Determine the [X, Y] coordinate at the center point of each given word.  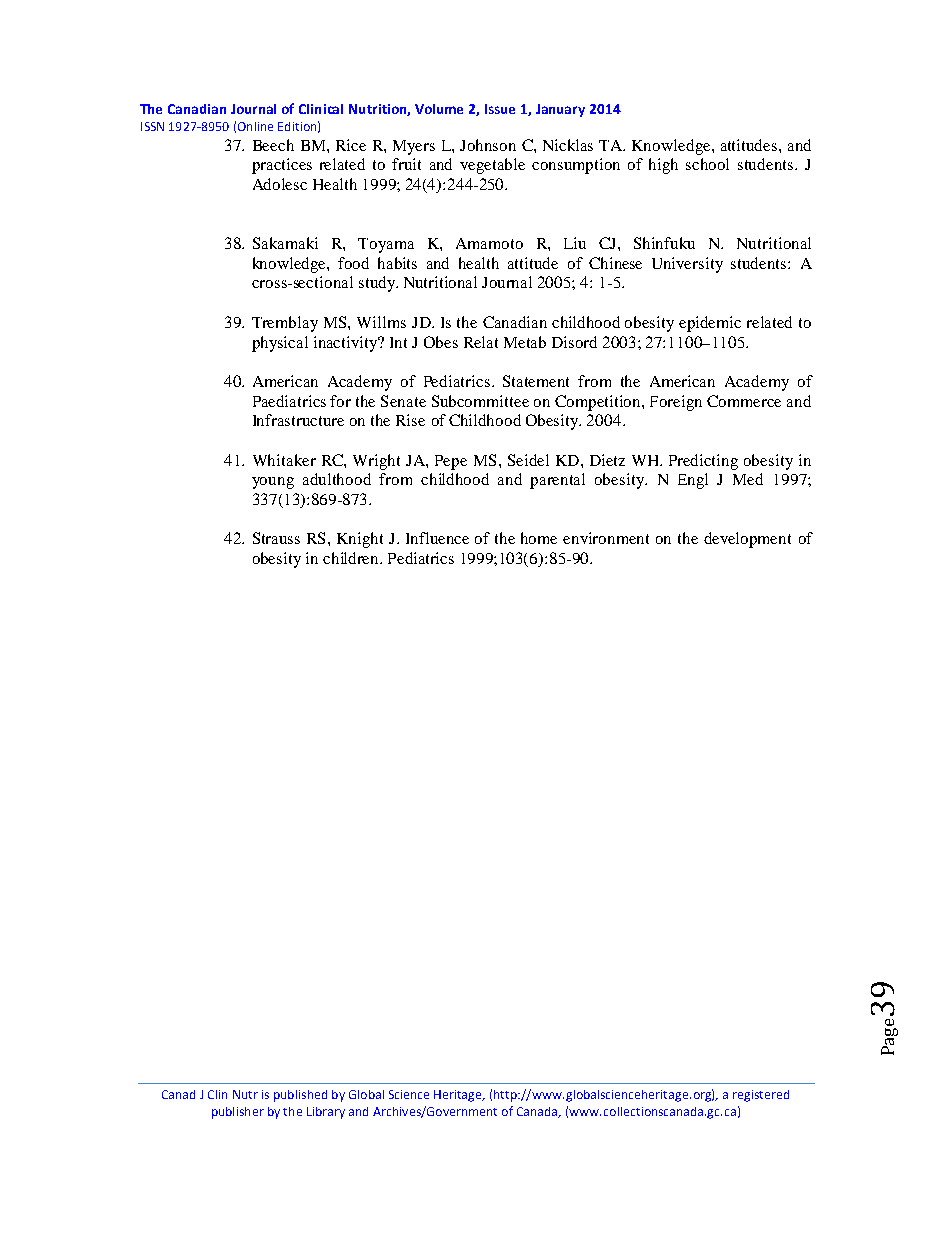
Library [326, 1113]
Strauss [276, 538]
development [747, 540]
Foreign [676, 403]
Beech [273, 145]
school [707, 164]
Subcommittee [480, 401]
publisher [238, 1113]
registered [761, 1096]
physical [280, 344]
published [300, 1096]
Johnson [488, 145]
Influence [437, 538]
